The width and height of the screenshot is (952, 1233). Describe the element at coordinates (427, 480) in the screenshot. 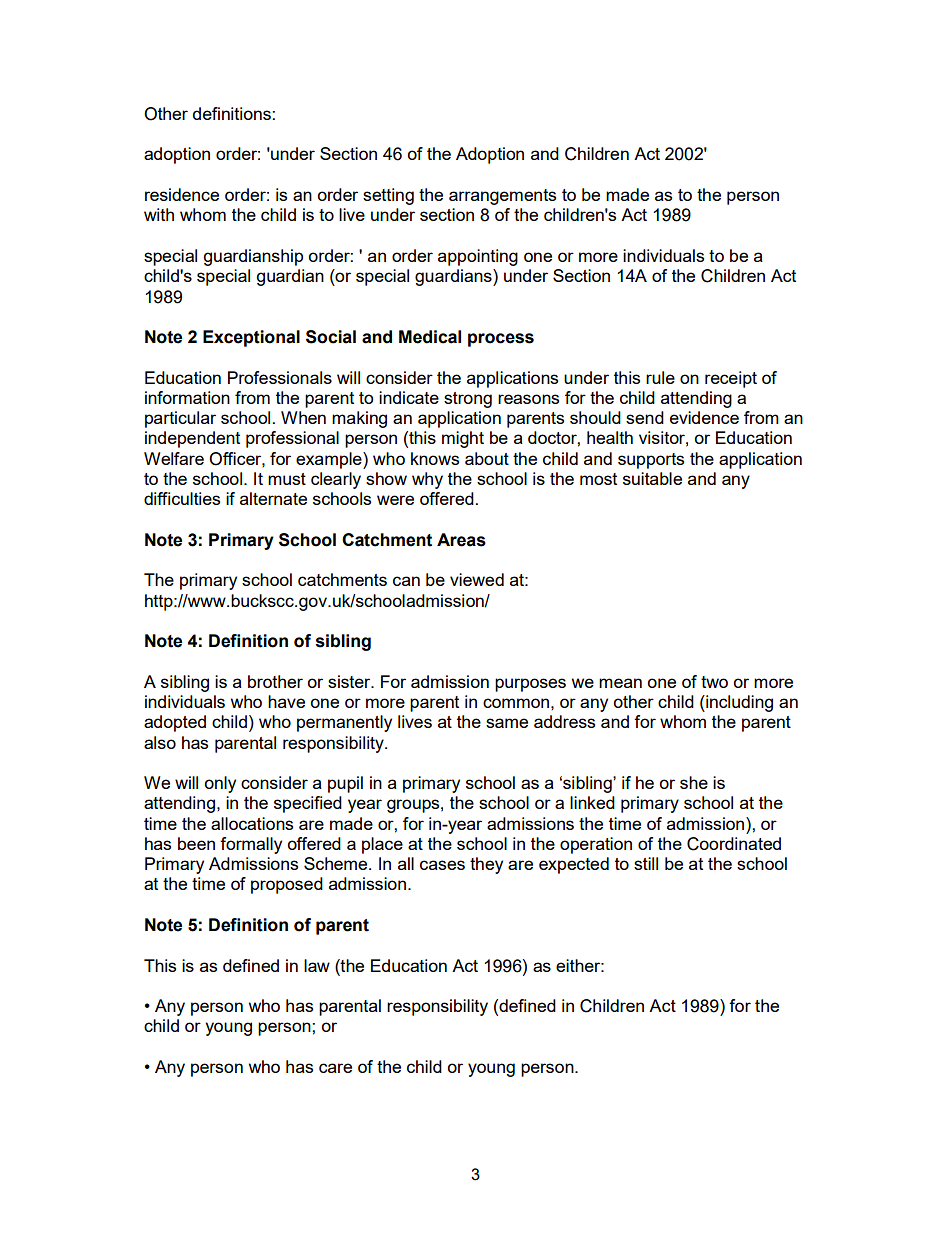

I see `why` at that location.
